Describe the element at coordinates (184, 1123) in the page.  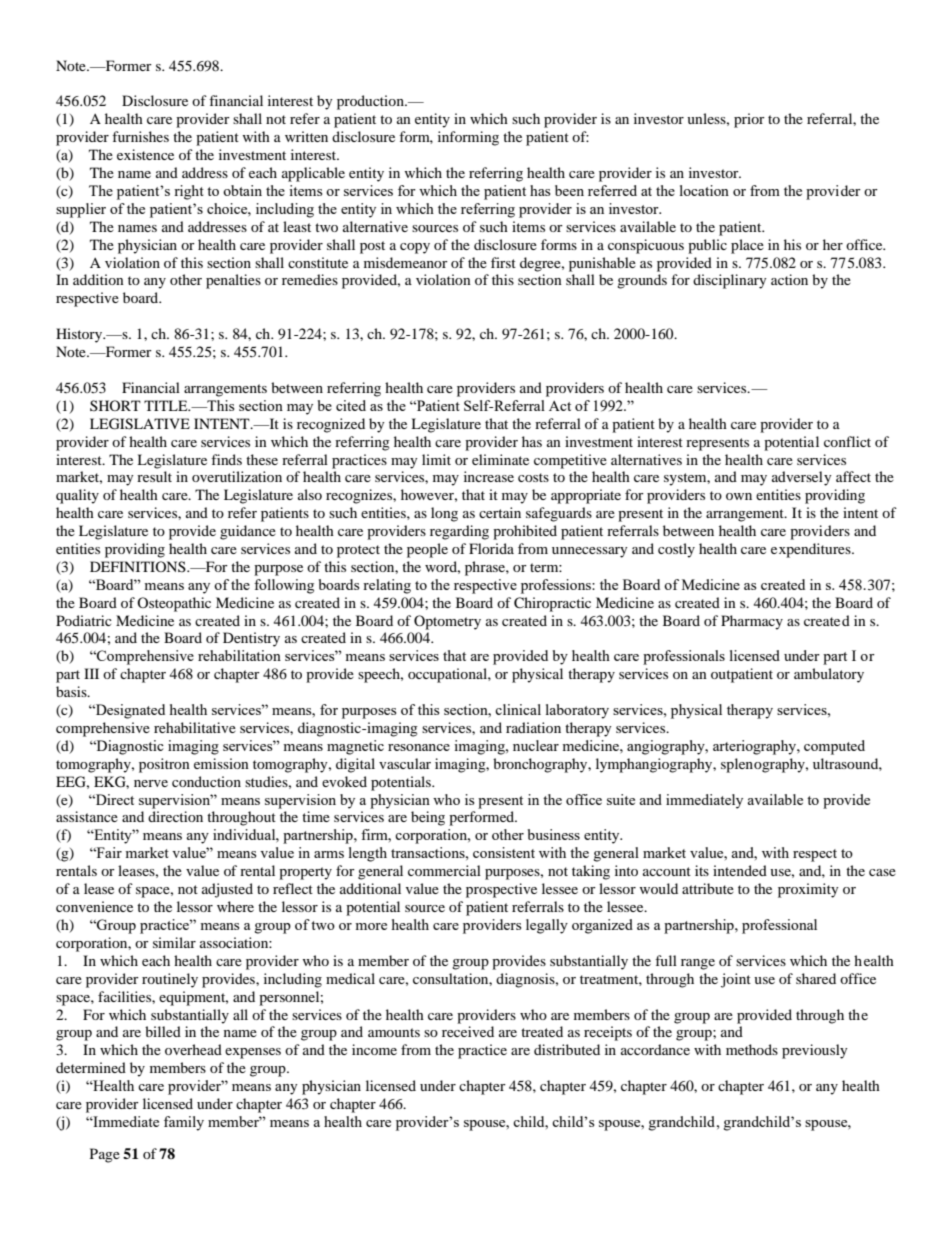
I see `family` at that location.
